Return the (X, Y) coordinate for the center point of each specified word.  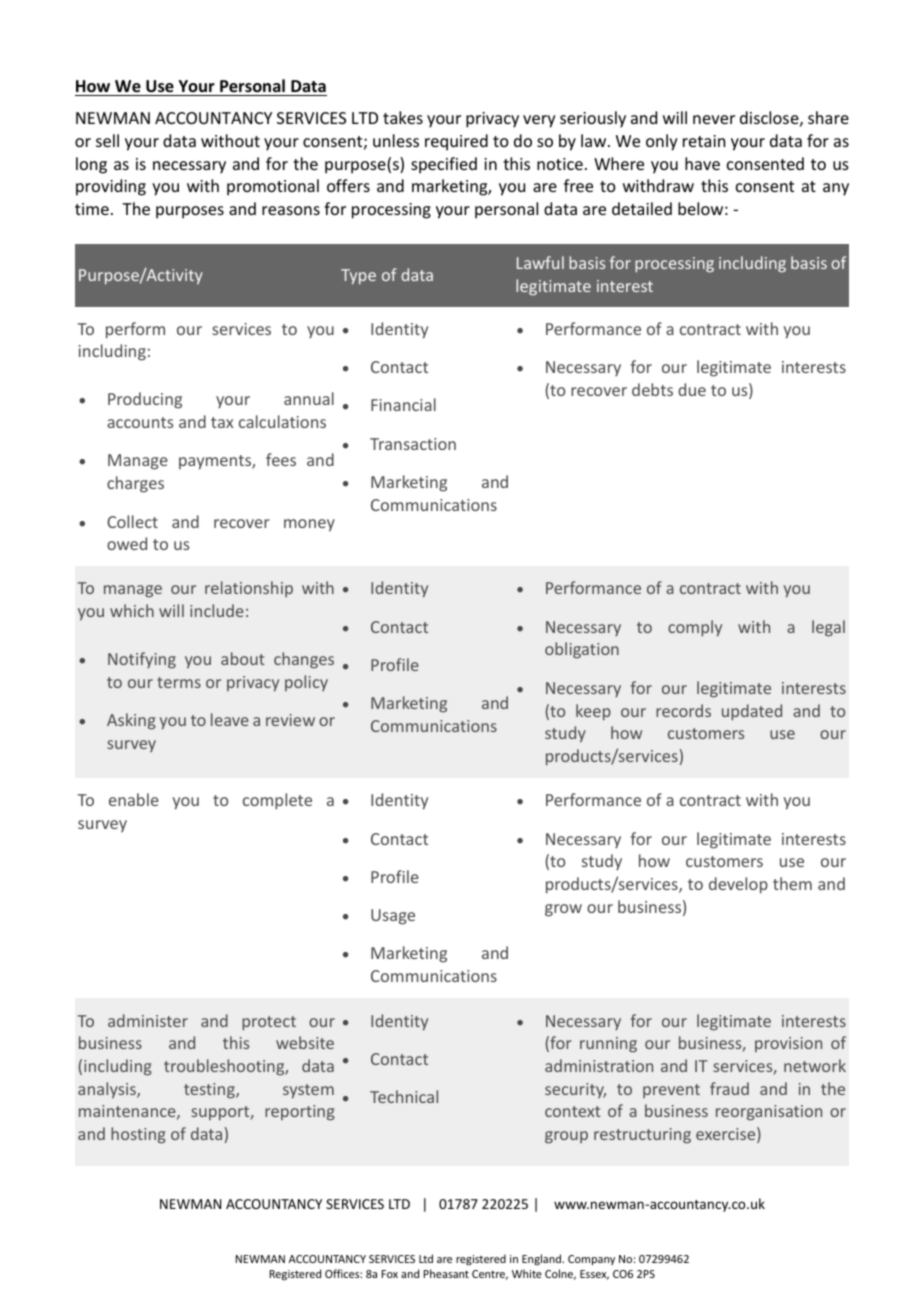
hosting (138, 1135)
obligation (582, 650)
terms (179, 682)
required (456, 142)
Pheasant (446, 1273)
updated (752, 712)
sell (107, 140)
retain (704, 141)
